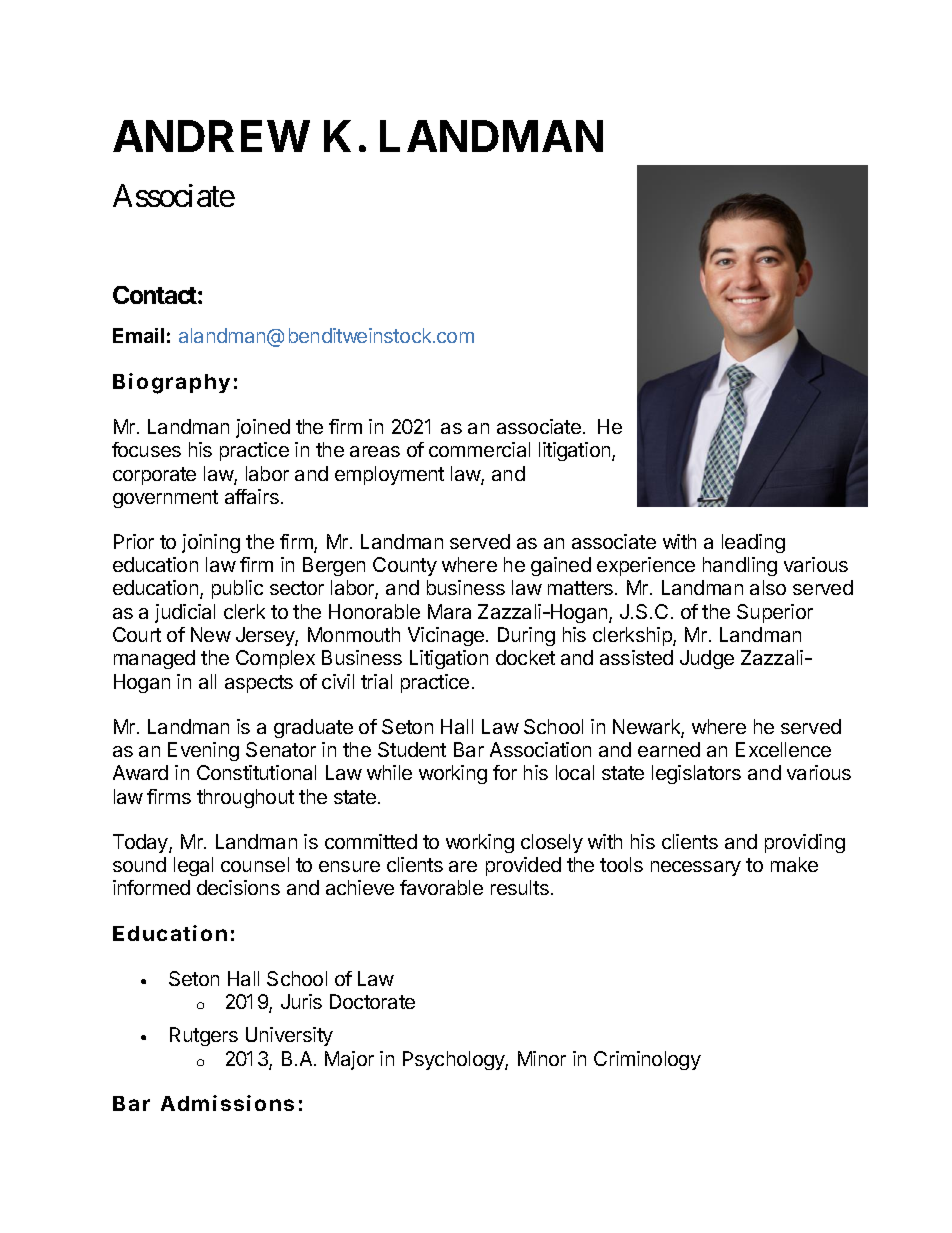 Image resolution: width=952 pixels, height=1233 pixels. I want to click on provided, so click(523, 866).
